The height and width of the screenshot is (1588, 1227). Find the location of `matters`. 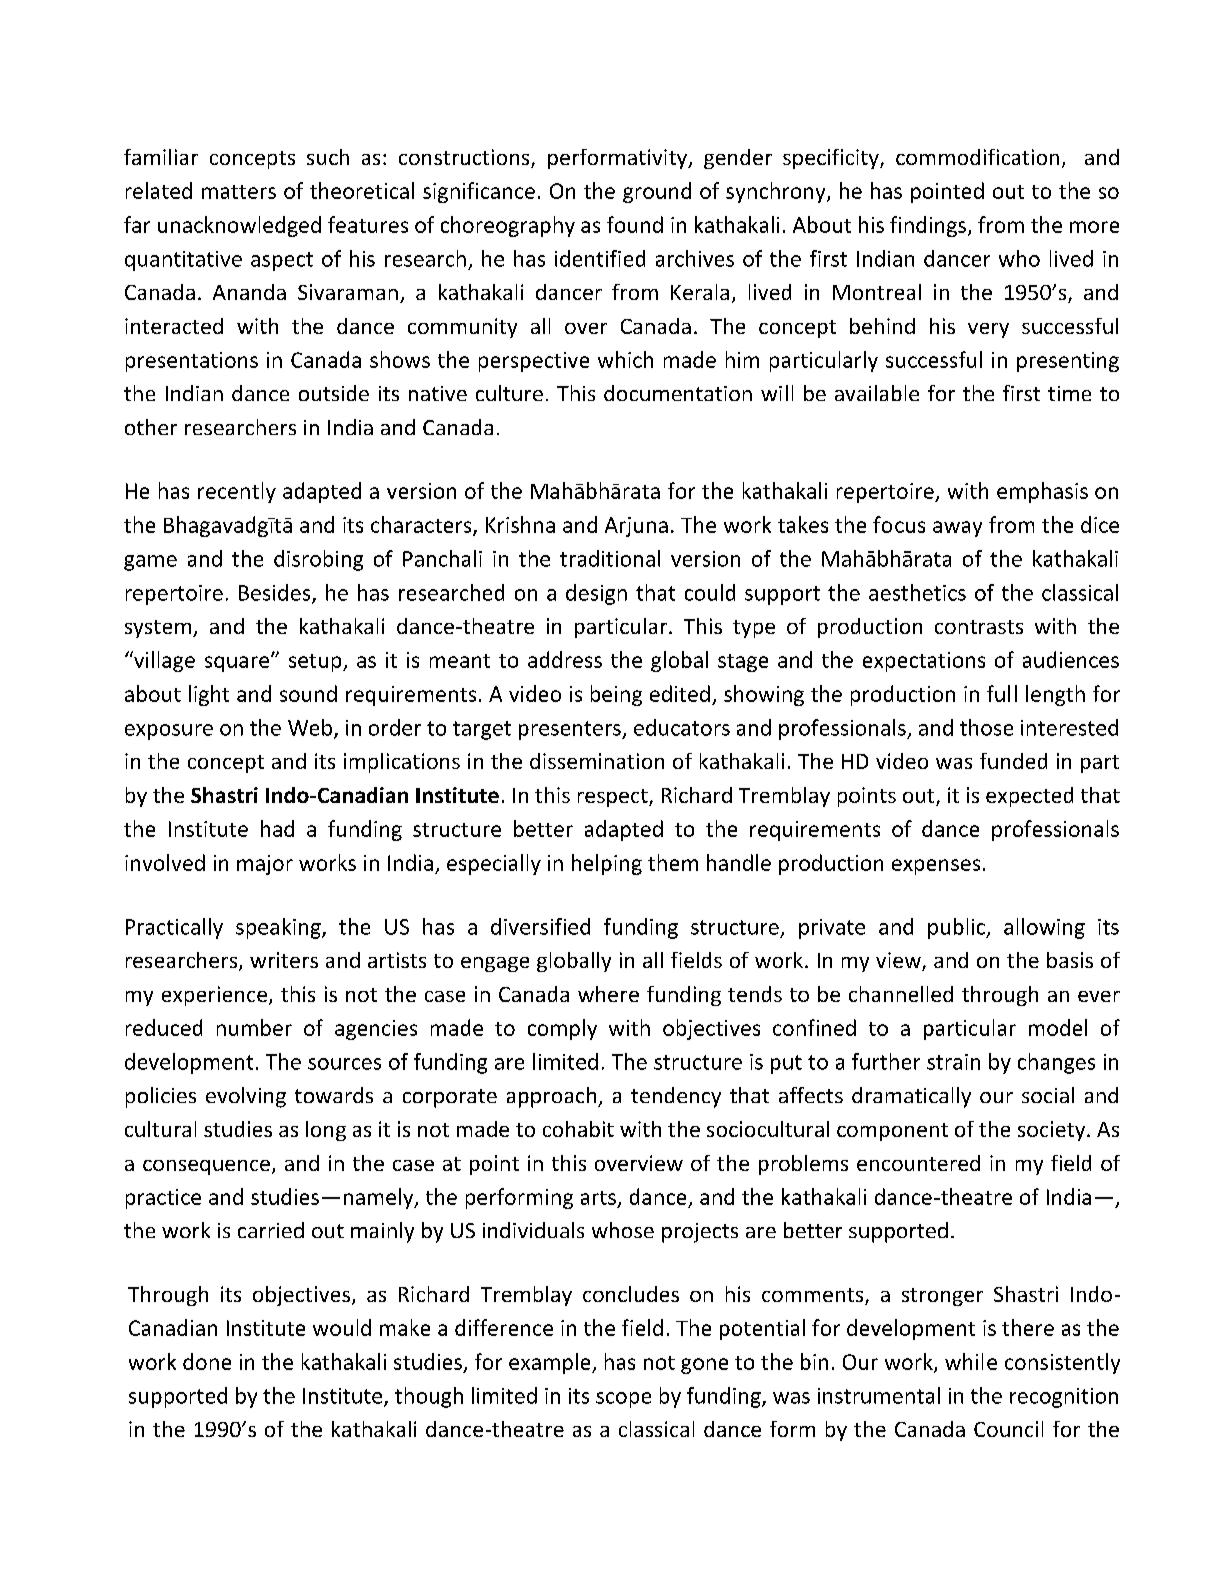

matters is located at coordinates (239, 192).
